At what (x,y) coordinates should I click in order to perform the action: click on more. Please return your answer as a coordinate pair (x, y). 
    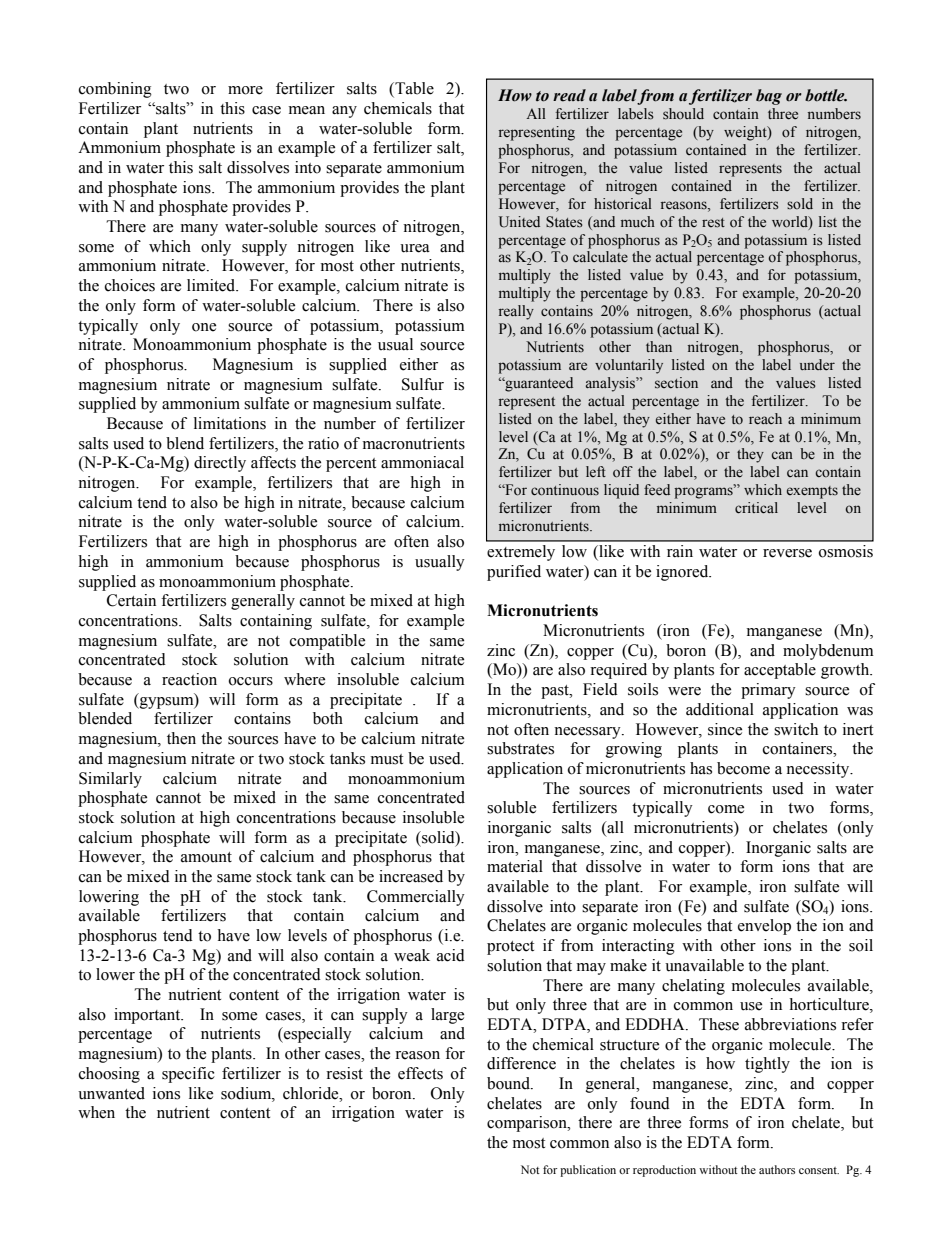
    Looking at the image, I should click on (245, 90).
